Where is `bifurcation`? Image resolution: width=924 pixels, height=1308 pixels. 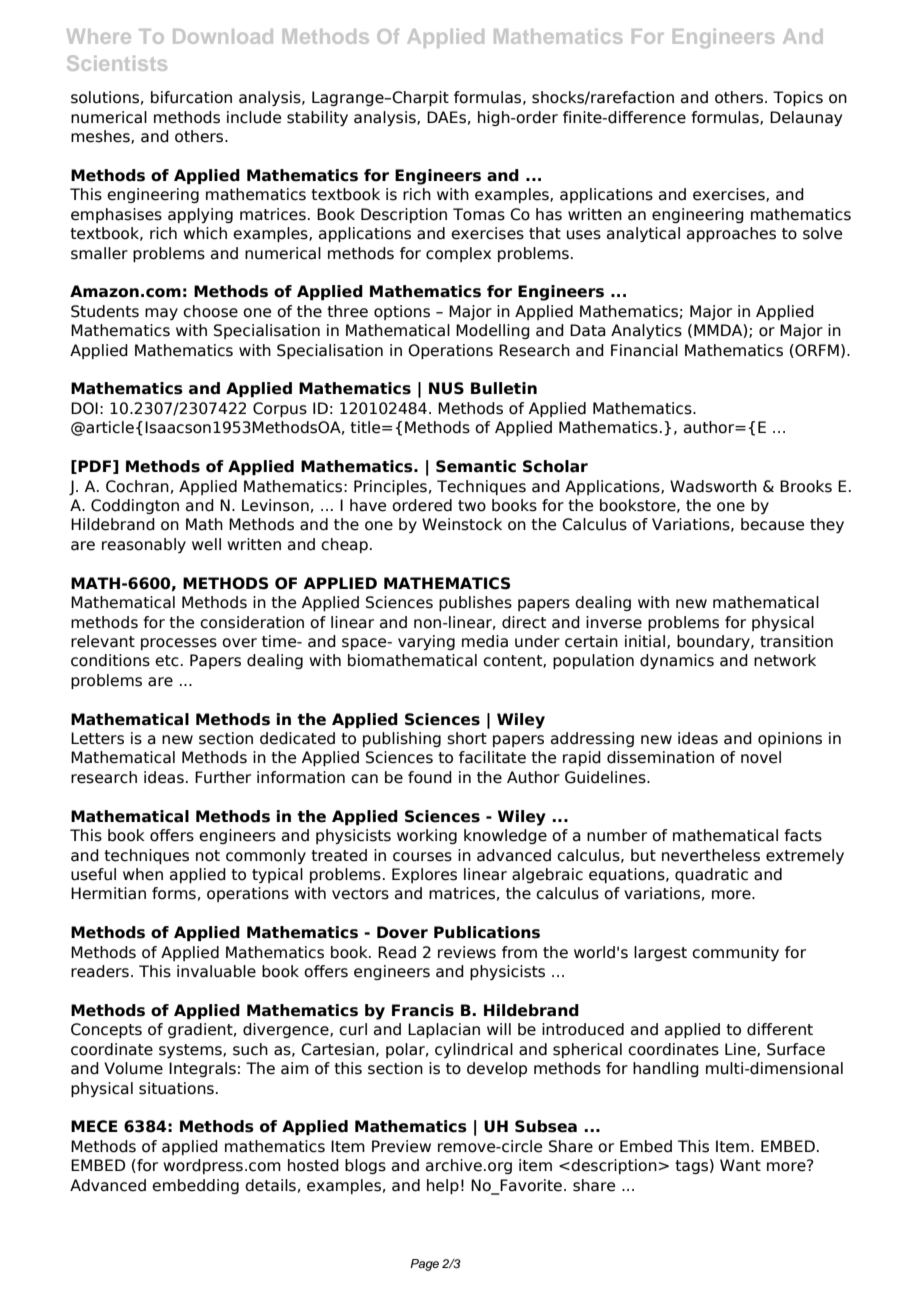 bifurcation is located at coordinates (191, 97).
